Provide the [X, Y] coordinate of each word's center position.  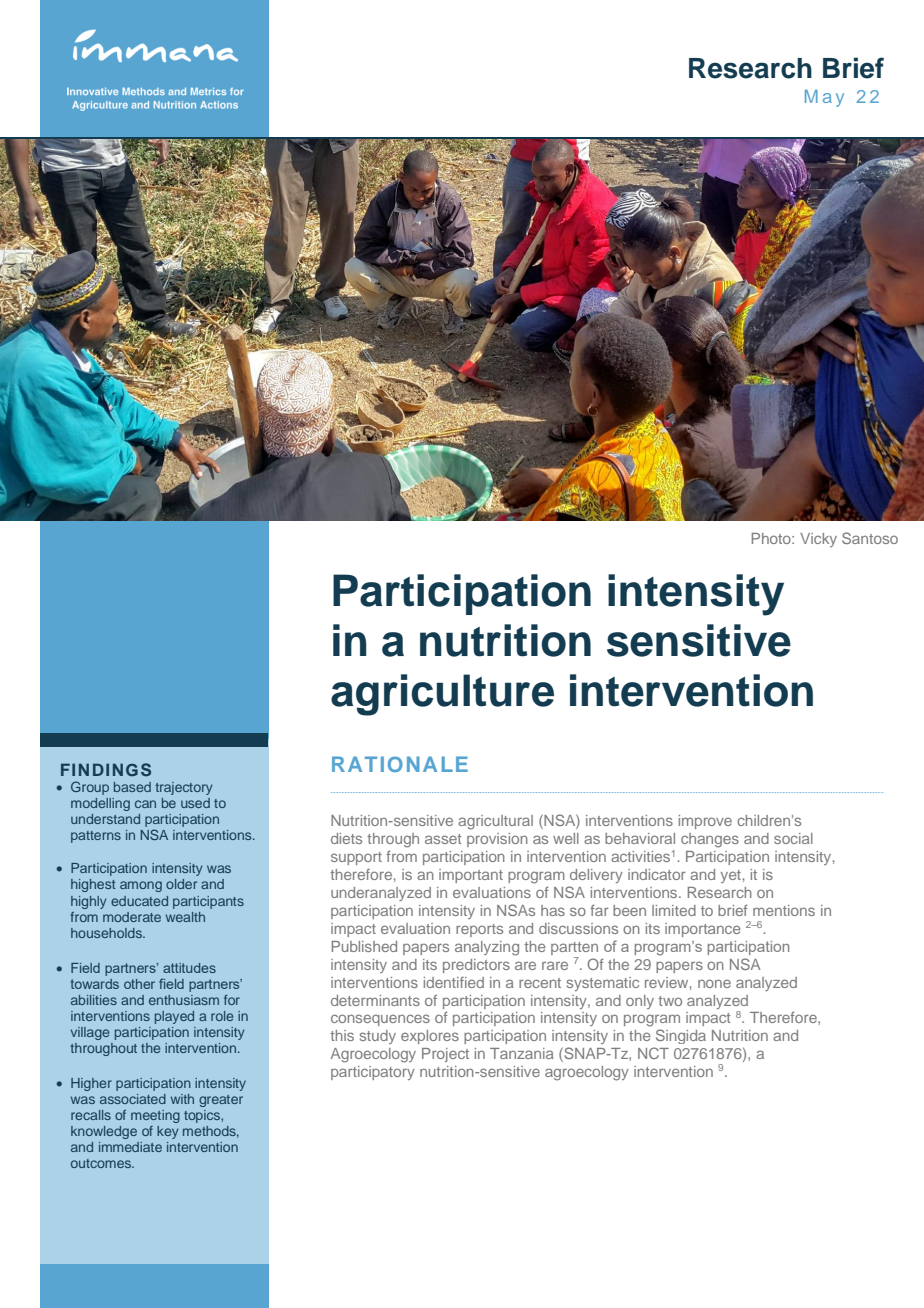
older [181, 884]
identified [454, 982]
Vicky [818, 540]
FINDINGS [106, 770]
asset [443, 839]
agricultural [495, 822]
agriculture [442, 695]
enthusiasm [184, 1000]
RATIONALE [400, 764]
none [714, 983]
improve [705, 822]
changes [710, 840]
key [167, 1132]
